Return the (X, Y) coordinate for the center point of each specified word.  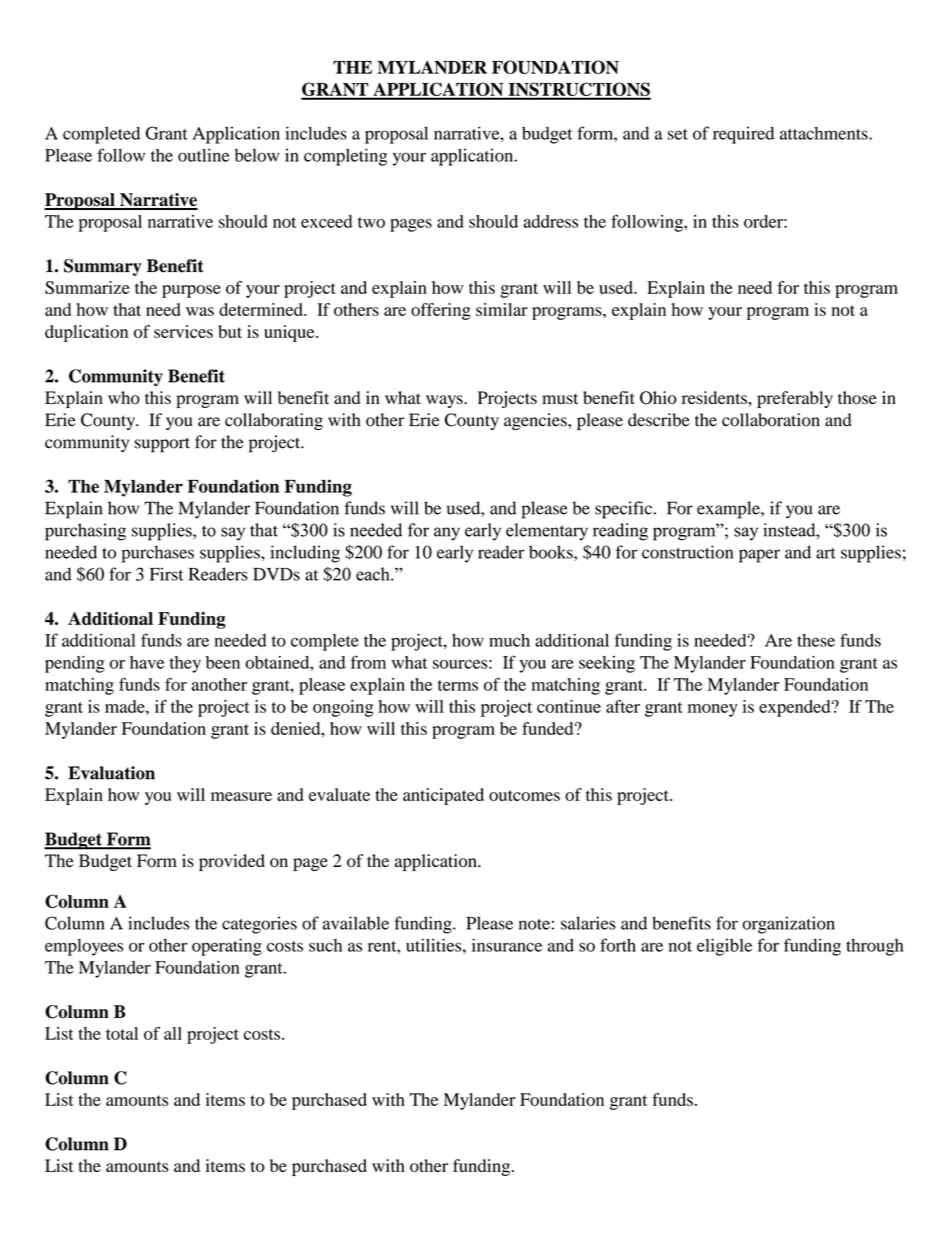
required (743, 135)
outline (203, 155)
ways (445, 401)
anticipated (443, 796)
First (167, 574)
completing (345, 157)
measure (241, 796)
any (447, 534)
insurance (507, 945)
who (124, 398)
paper (759, 556)
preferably (795, 399)
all (173, 1033)
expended (796, 708)
